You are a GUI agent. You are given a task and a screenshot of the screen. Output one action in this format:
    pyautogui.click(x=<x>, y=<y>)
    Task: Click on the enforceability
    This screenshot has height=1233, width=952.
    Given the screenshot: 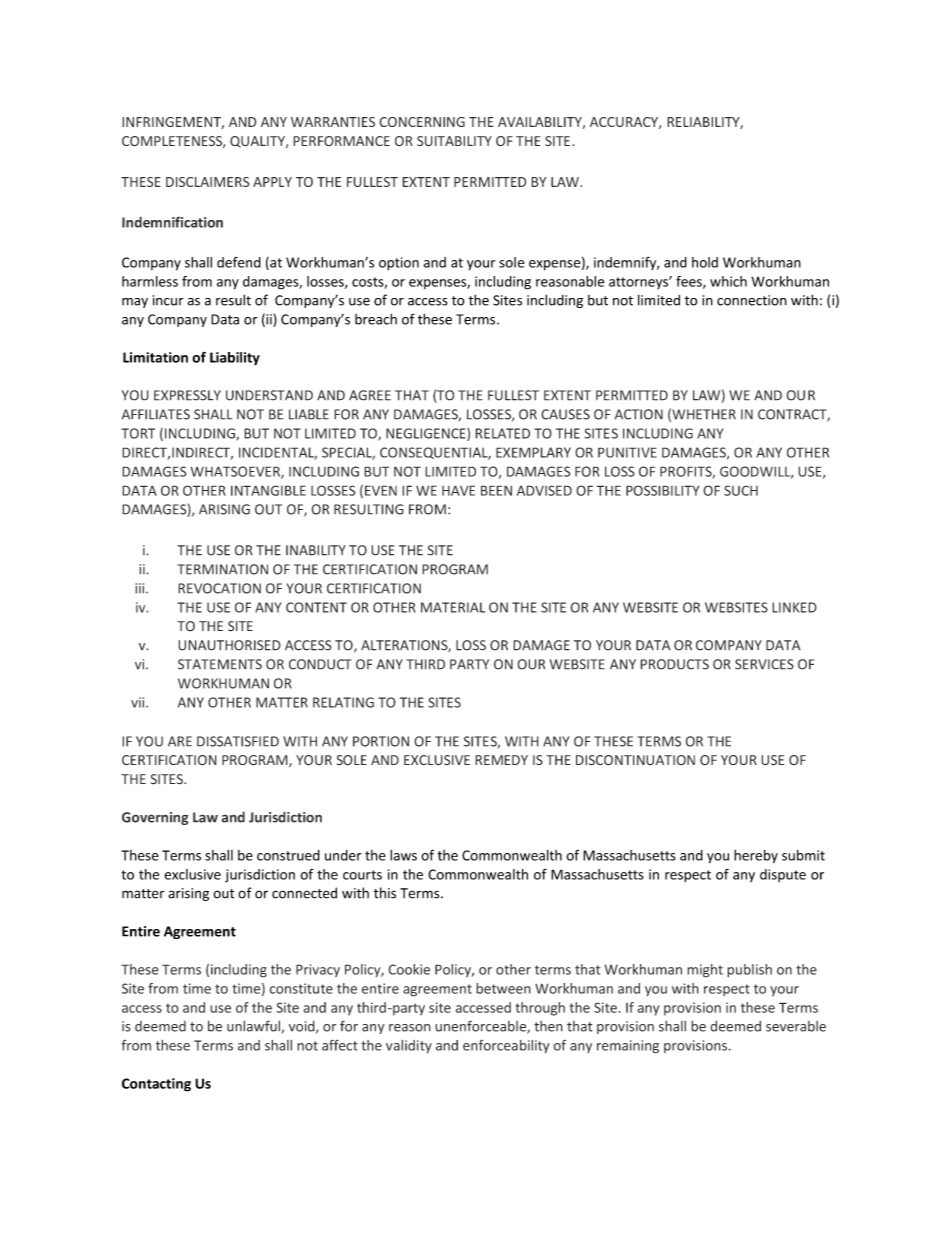 What is the action you would take?
    pyautogui.click(x=506, y=1046)
